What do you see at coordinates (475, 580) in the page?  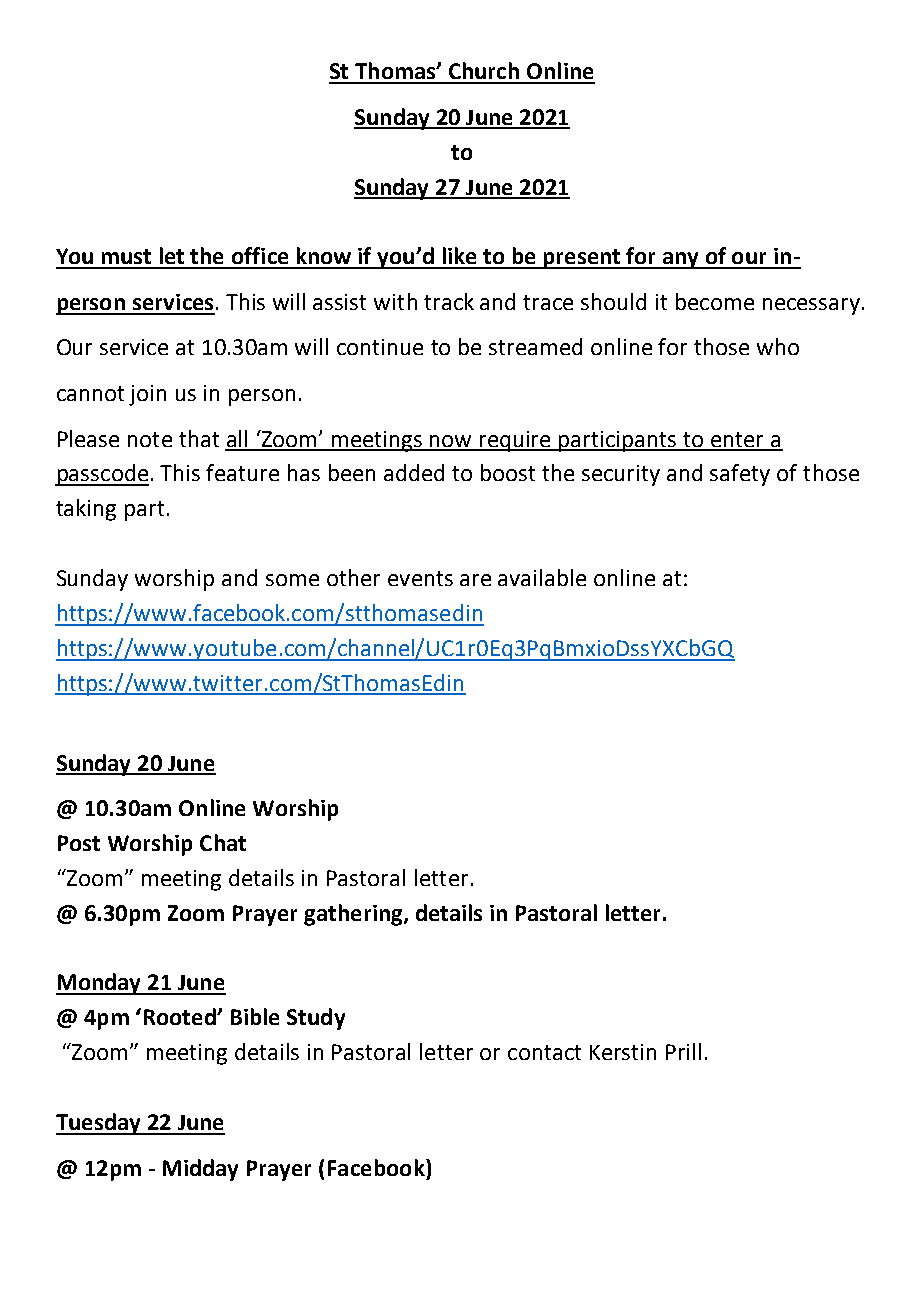 I see `are` at bounding box center [475, 580].
